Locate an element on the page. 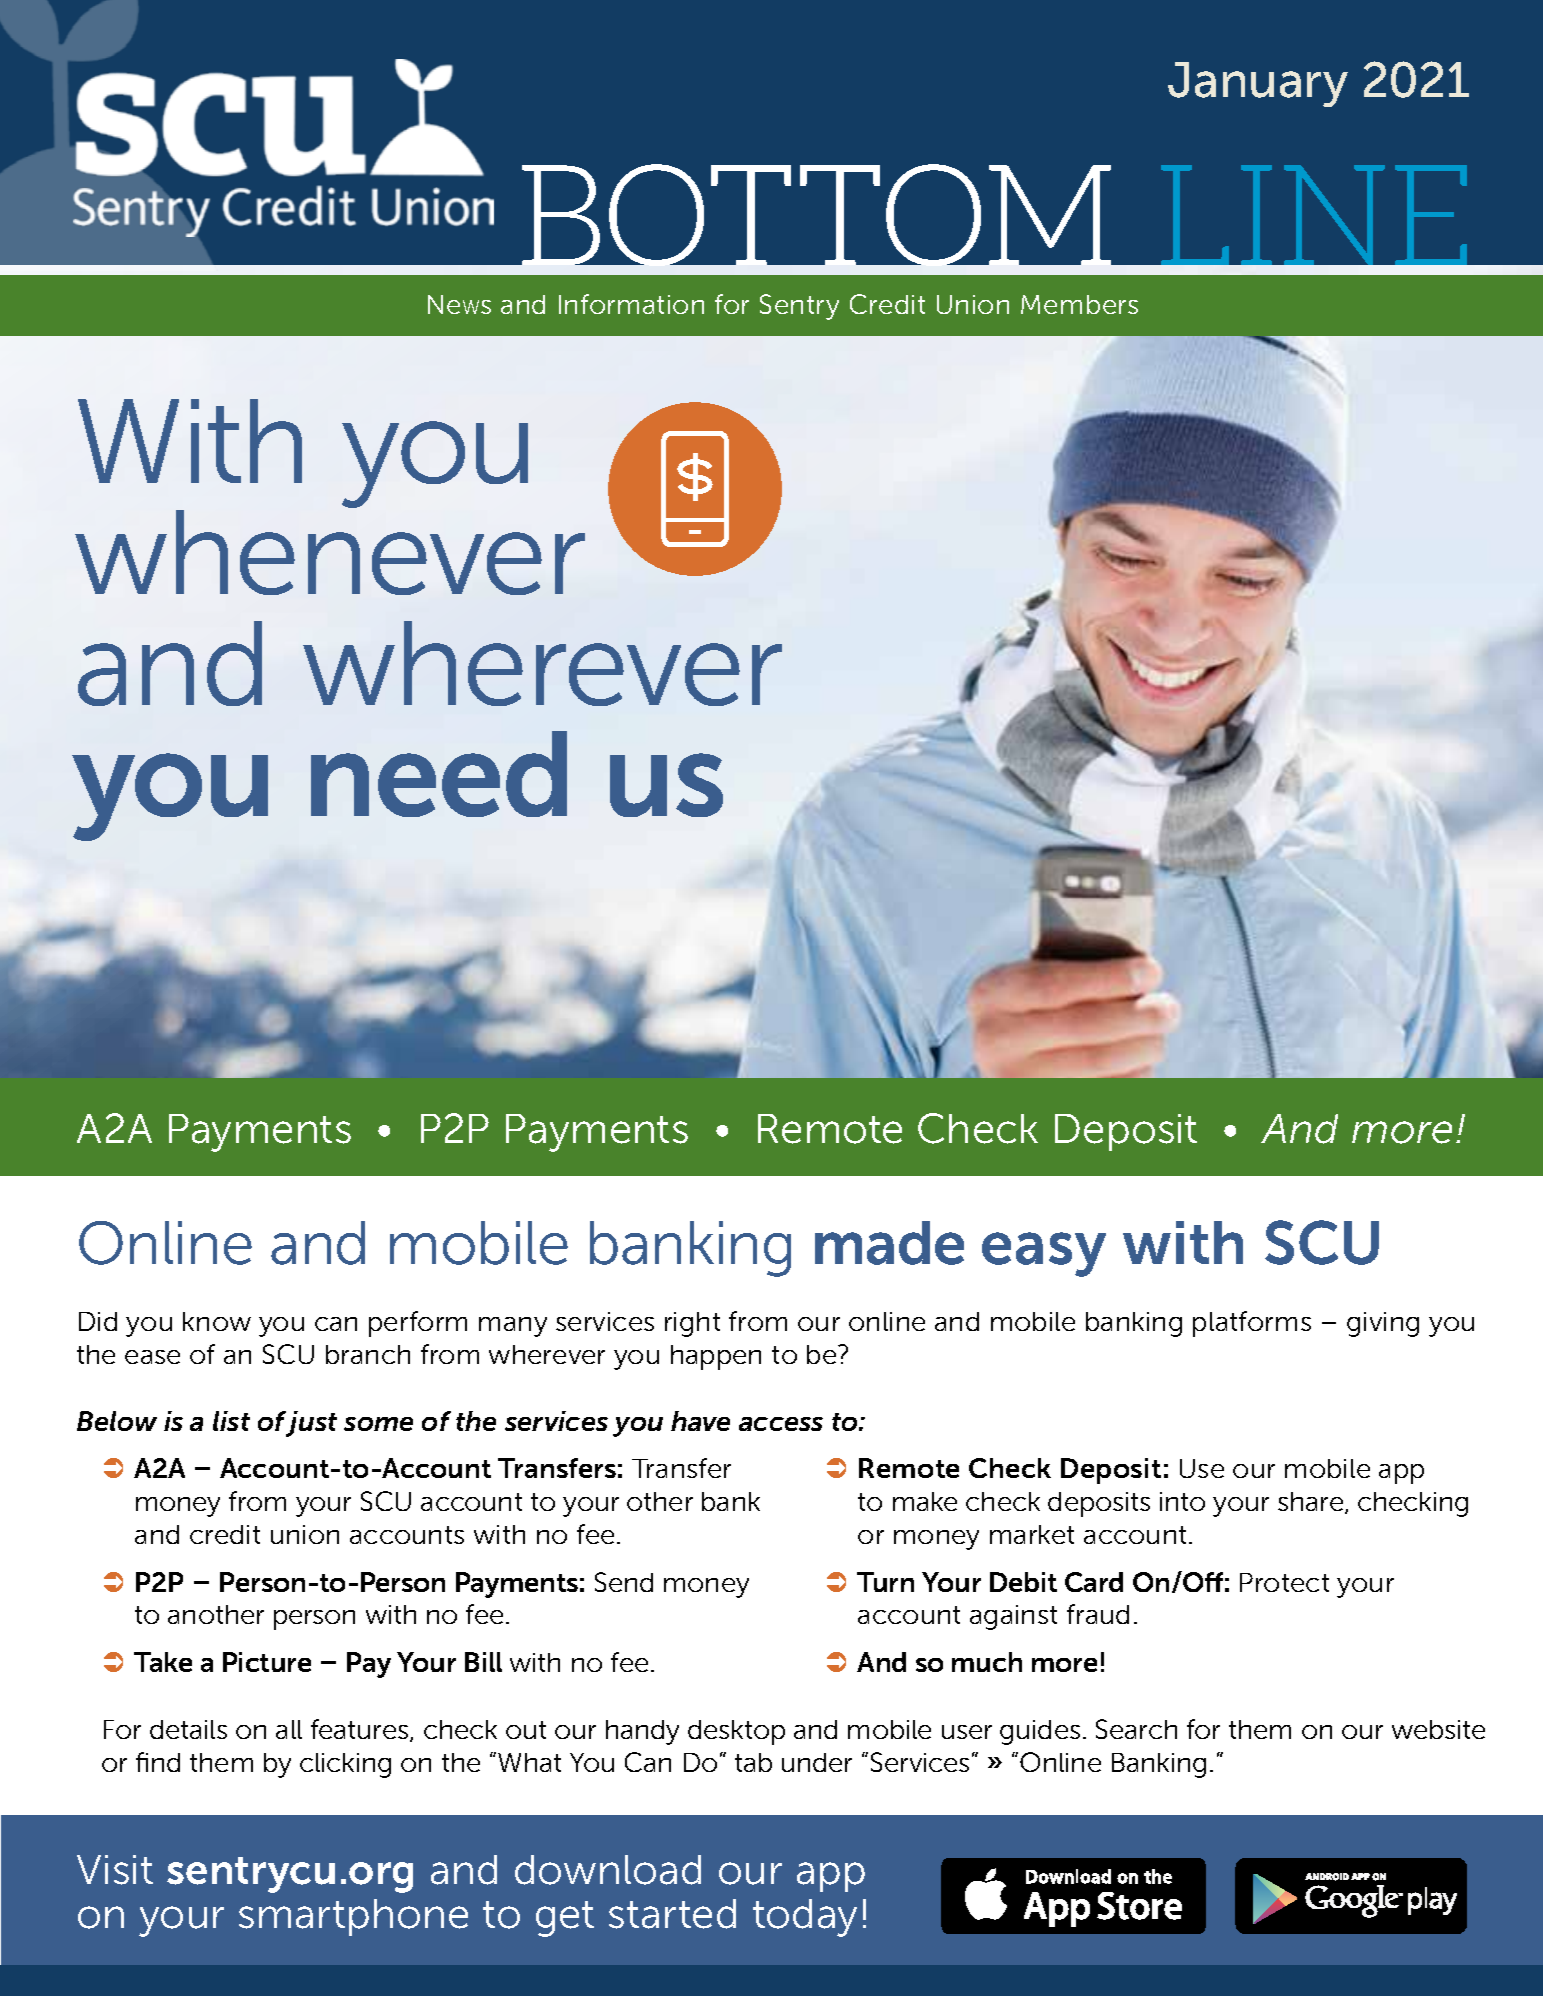 Image resolution: width=1543 pixels, height=1996 pixels. right is located at coordinates (692, 1324).
